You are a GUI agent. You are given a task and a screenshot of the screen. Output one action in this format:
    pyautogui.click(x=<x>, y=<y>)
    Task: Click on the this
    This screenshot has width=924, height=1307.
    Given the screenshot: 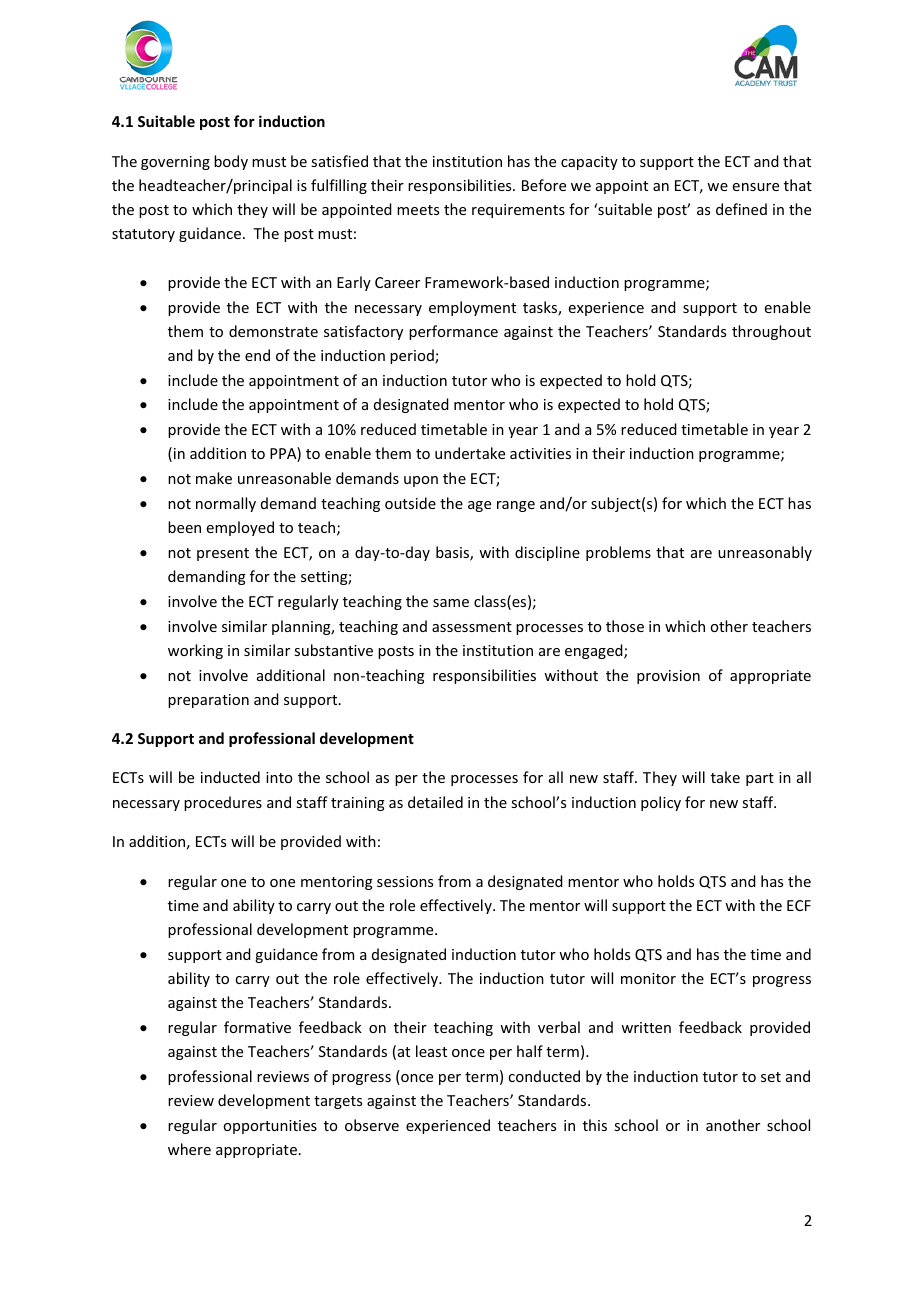 What is the action you would take?
    pyautogui.click(x=595, y=1125)
